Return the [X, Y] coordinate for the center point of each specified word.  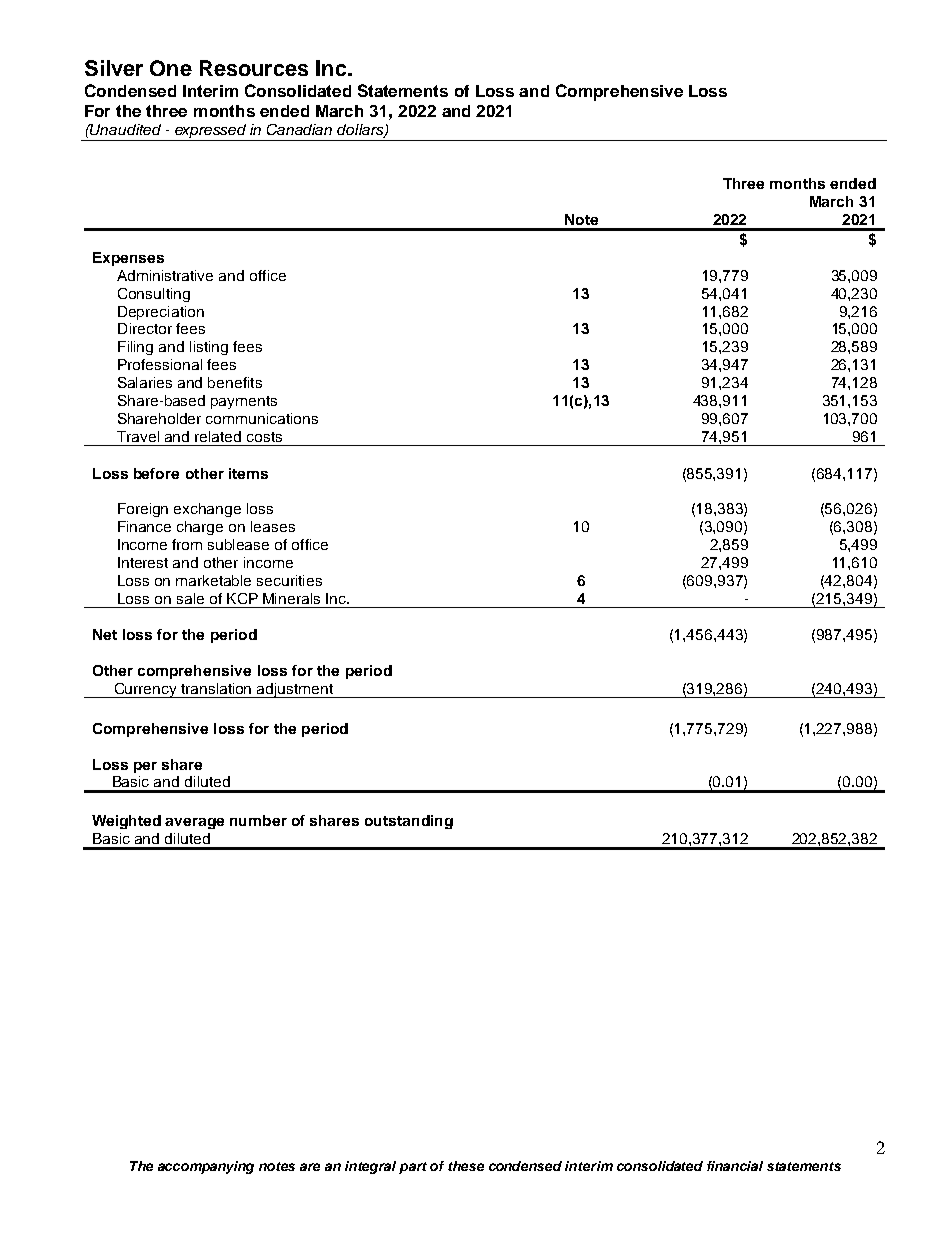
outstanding [409, 822]
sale [190, 598]
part [413, 1168]
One [171, 68]
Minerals [291, 598]
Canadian [299, 129]
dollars [361, 131]
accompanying [206, 1167]
